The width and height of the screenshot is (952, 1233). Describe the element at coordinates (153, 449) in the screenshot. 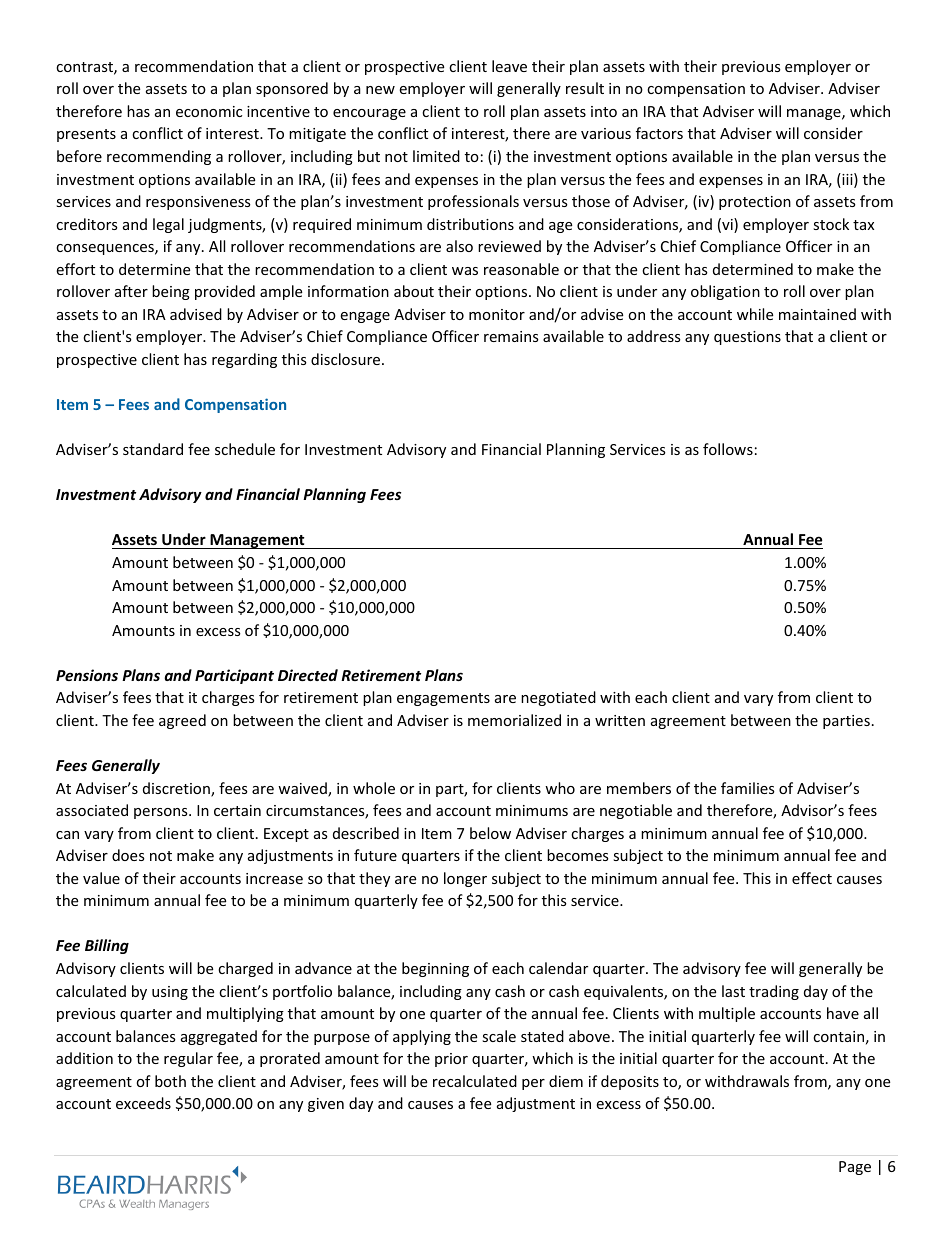

I see `standard` at that location.
